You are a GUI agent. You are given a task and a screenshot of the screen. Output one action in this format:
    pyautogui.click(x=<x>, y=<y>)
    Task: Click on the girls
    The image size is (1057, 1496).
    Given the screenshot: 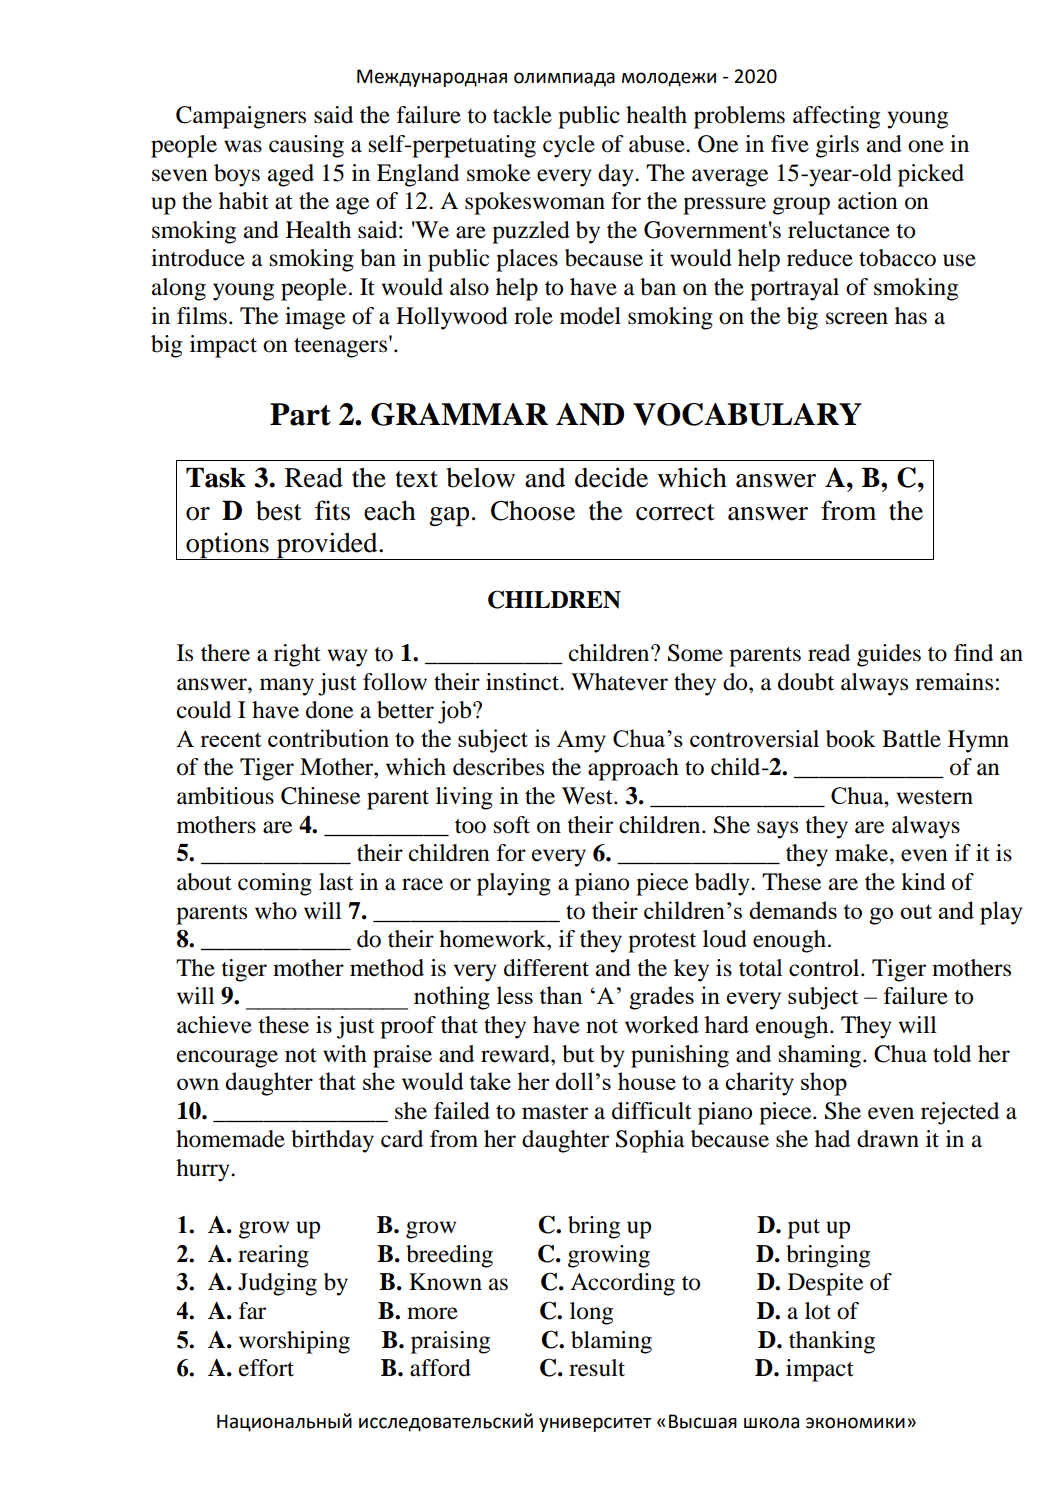 What is the action you would take?
    pyautogui.click(x=837, y=146)
